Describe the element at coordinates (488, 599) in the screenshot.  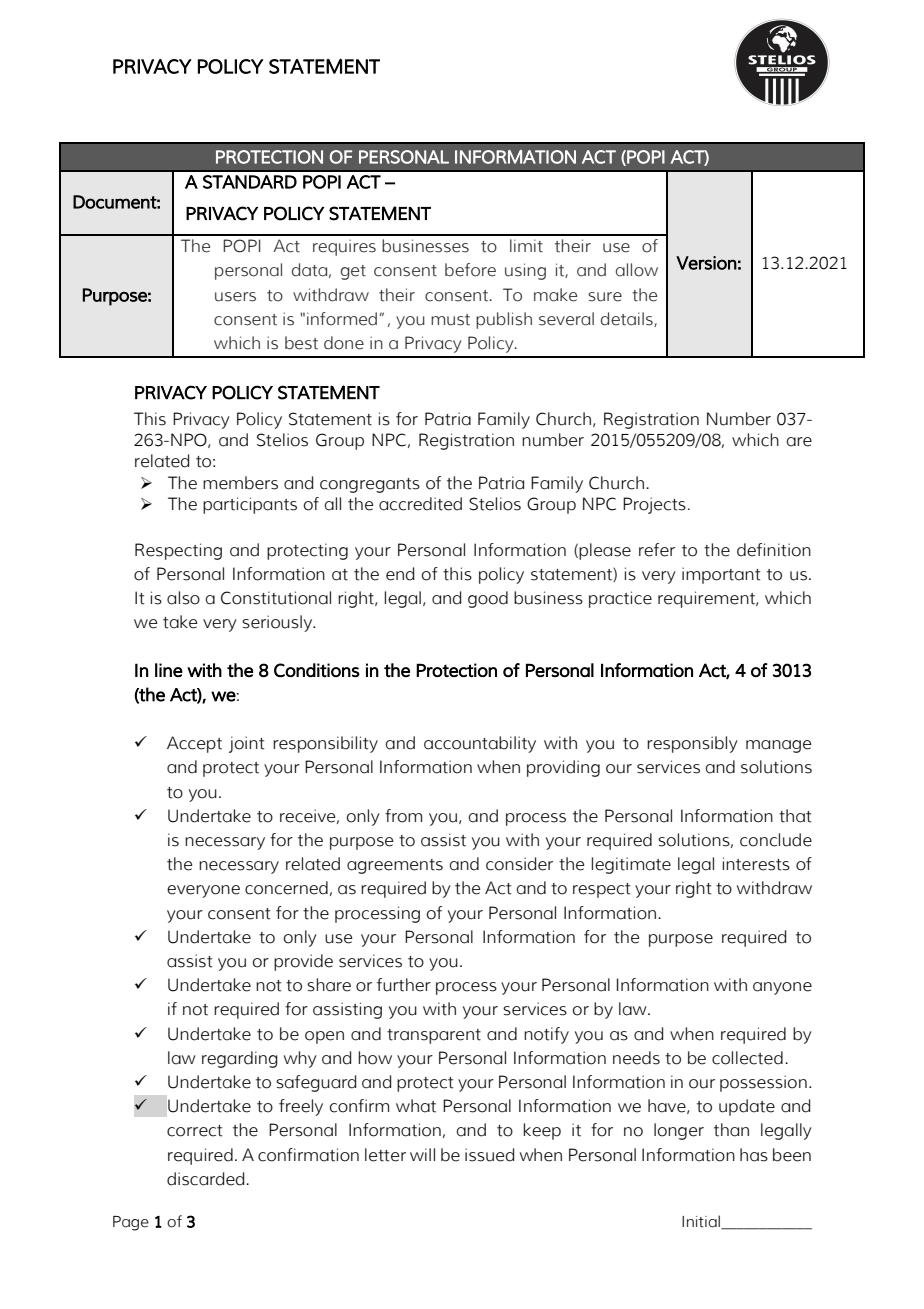
I see `good` at that location.
